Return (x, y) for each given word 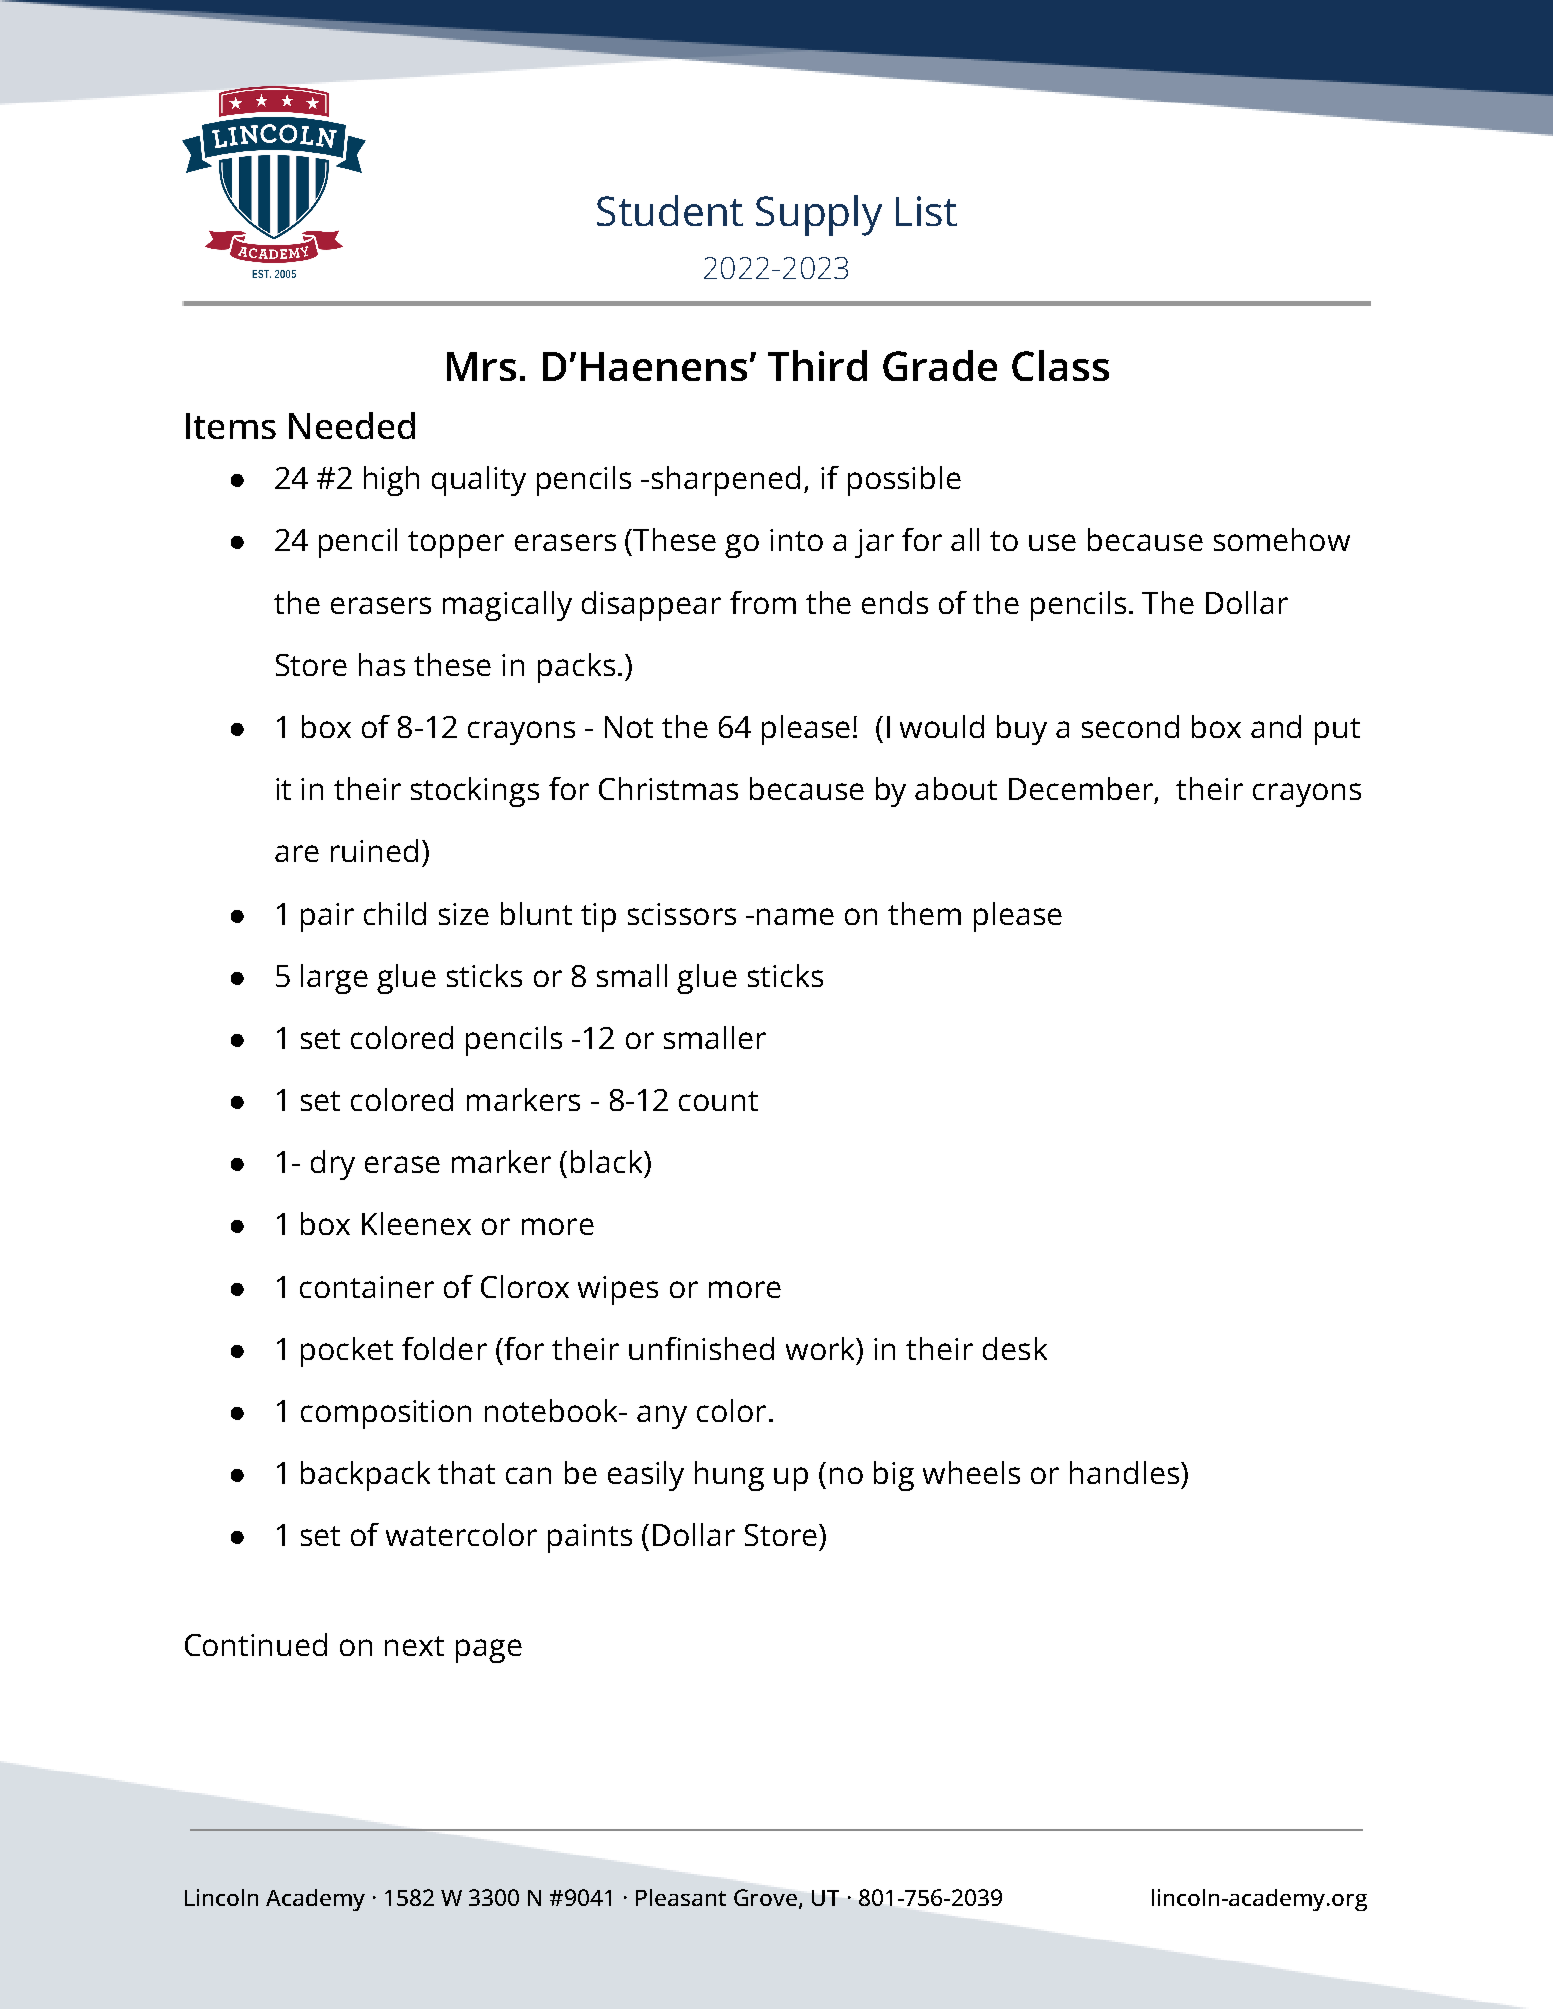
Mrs (481, 366)
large (334, 979)
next (414, 1646)
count (718, 1101)
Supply (819, 215)
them (924, 913)
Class (1060, 365)
